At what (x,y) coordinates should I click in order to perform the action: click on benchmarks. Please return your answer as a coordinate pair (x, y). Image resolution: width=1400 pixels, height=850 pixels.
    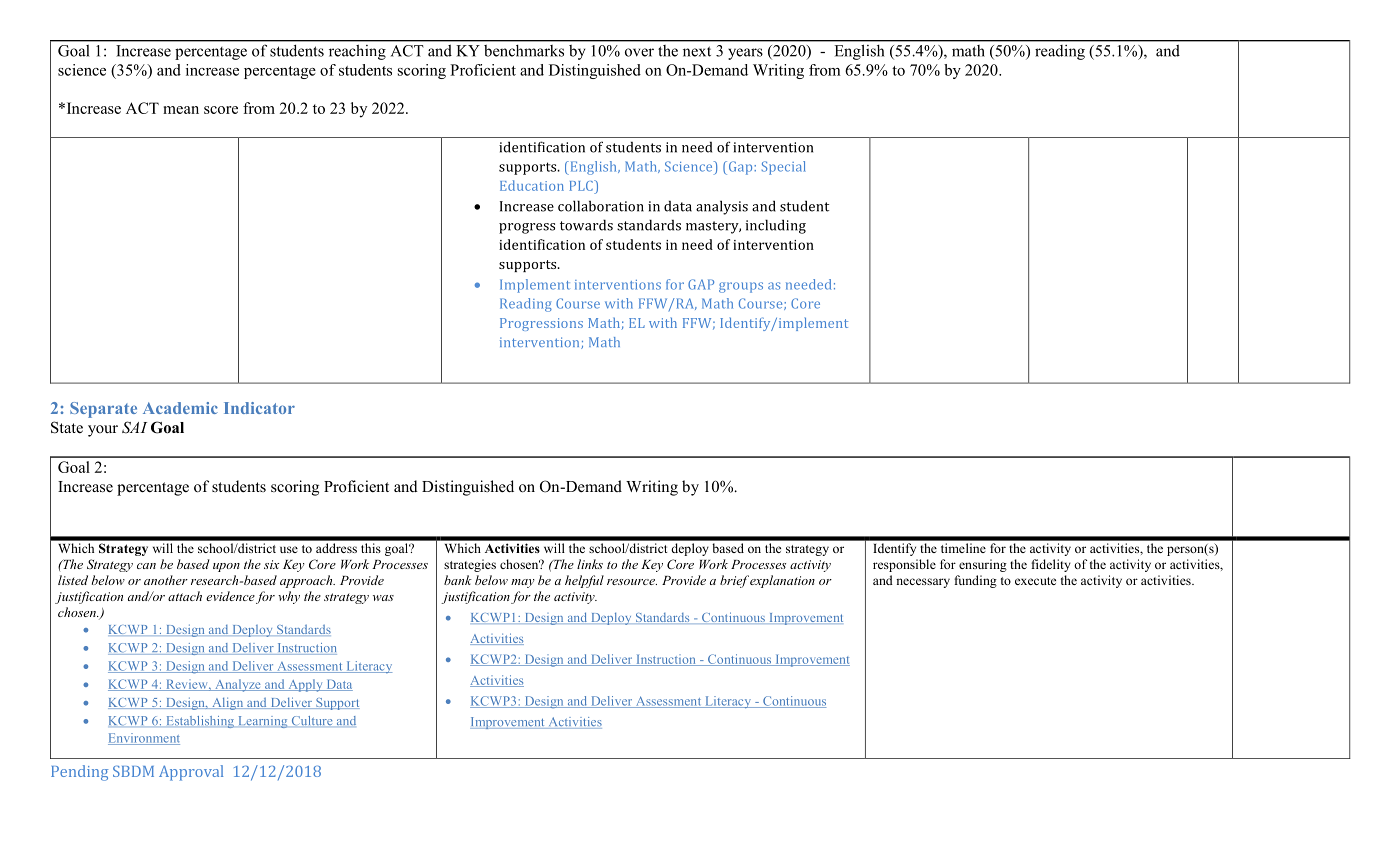
    Looking at the image, I should click on (524, 51).
